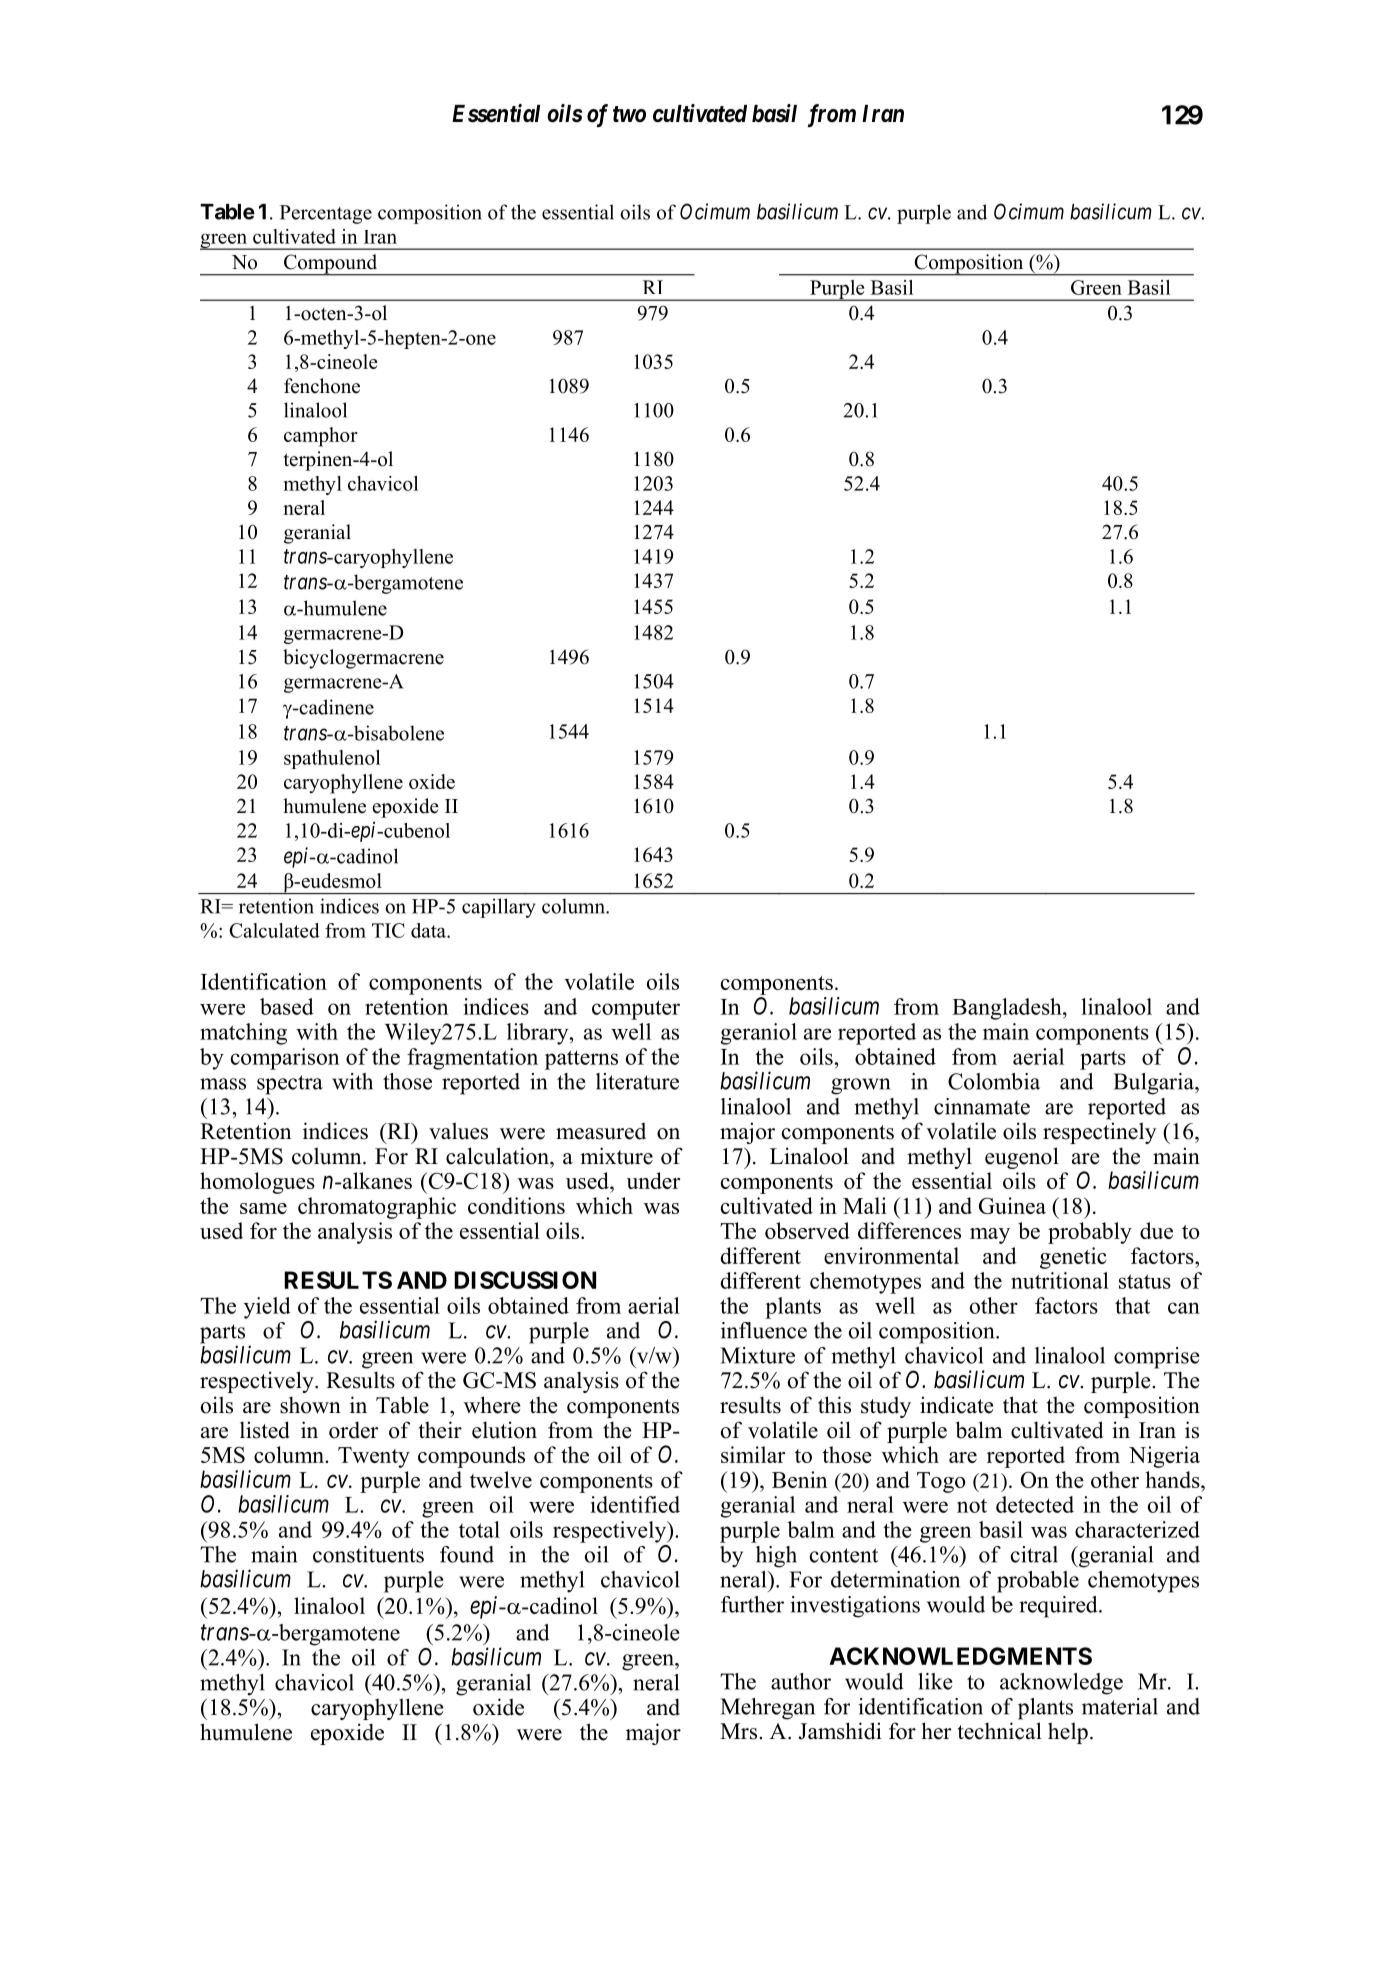 The width and height of the screenshot is (1399, 1980). I want to click on eugenol, so click(1022, 1158).
